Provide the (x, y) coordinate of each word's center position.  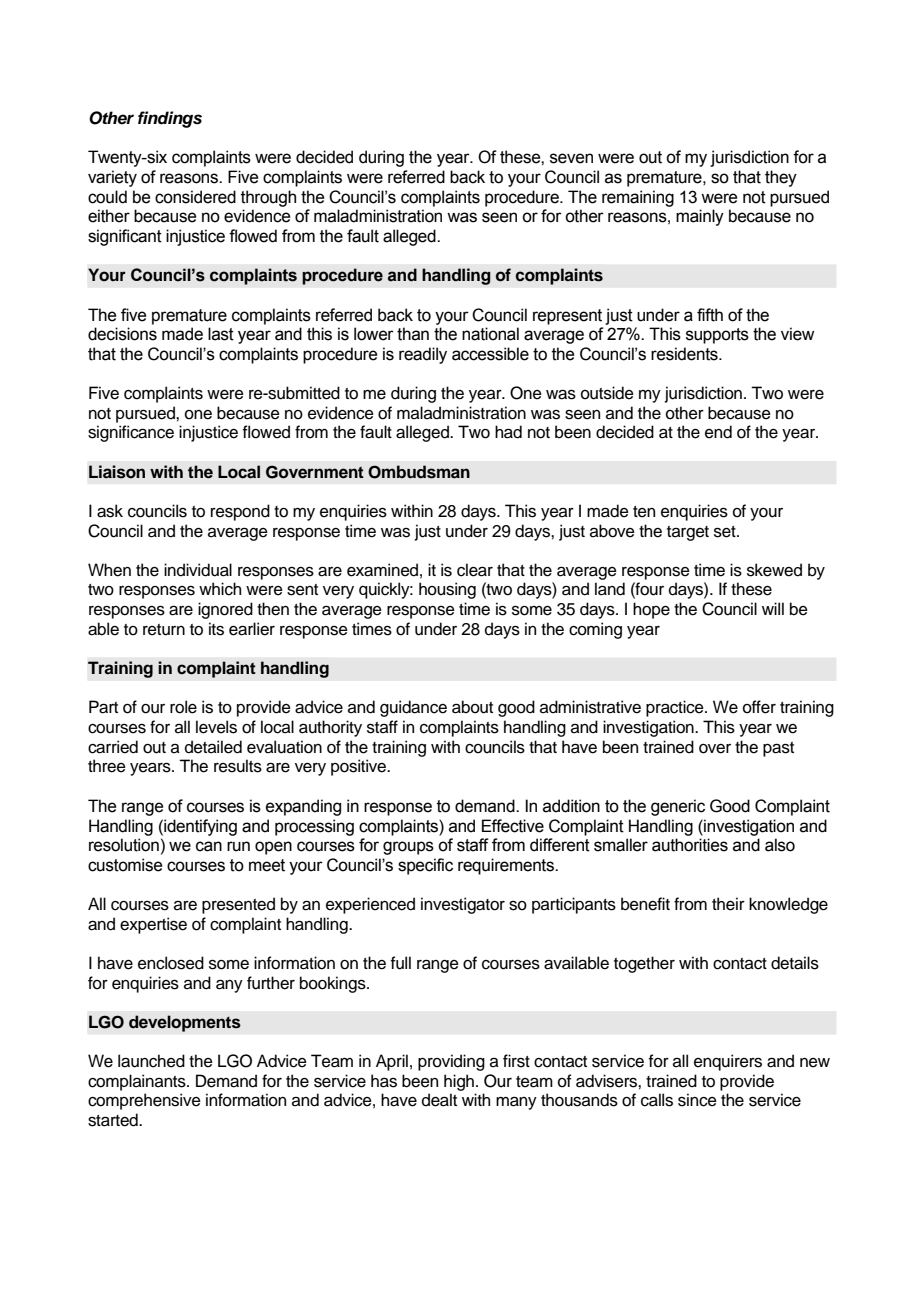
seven (571, 158)
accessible (490, 354)
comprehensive (144, 1101)
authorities (690, 845)
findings (170, 119)
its (216, 629)
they (781, 178)
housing (447, 590)
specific (425, 866)
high (459, 1082)
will (773, 608)
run (238, 846)
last (221, 334)
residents (685, 354)
